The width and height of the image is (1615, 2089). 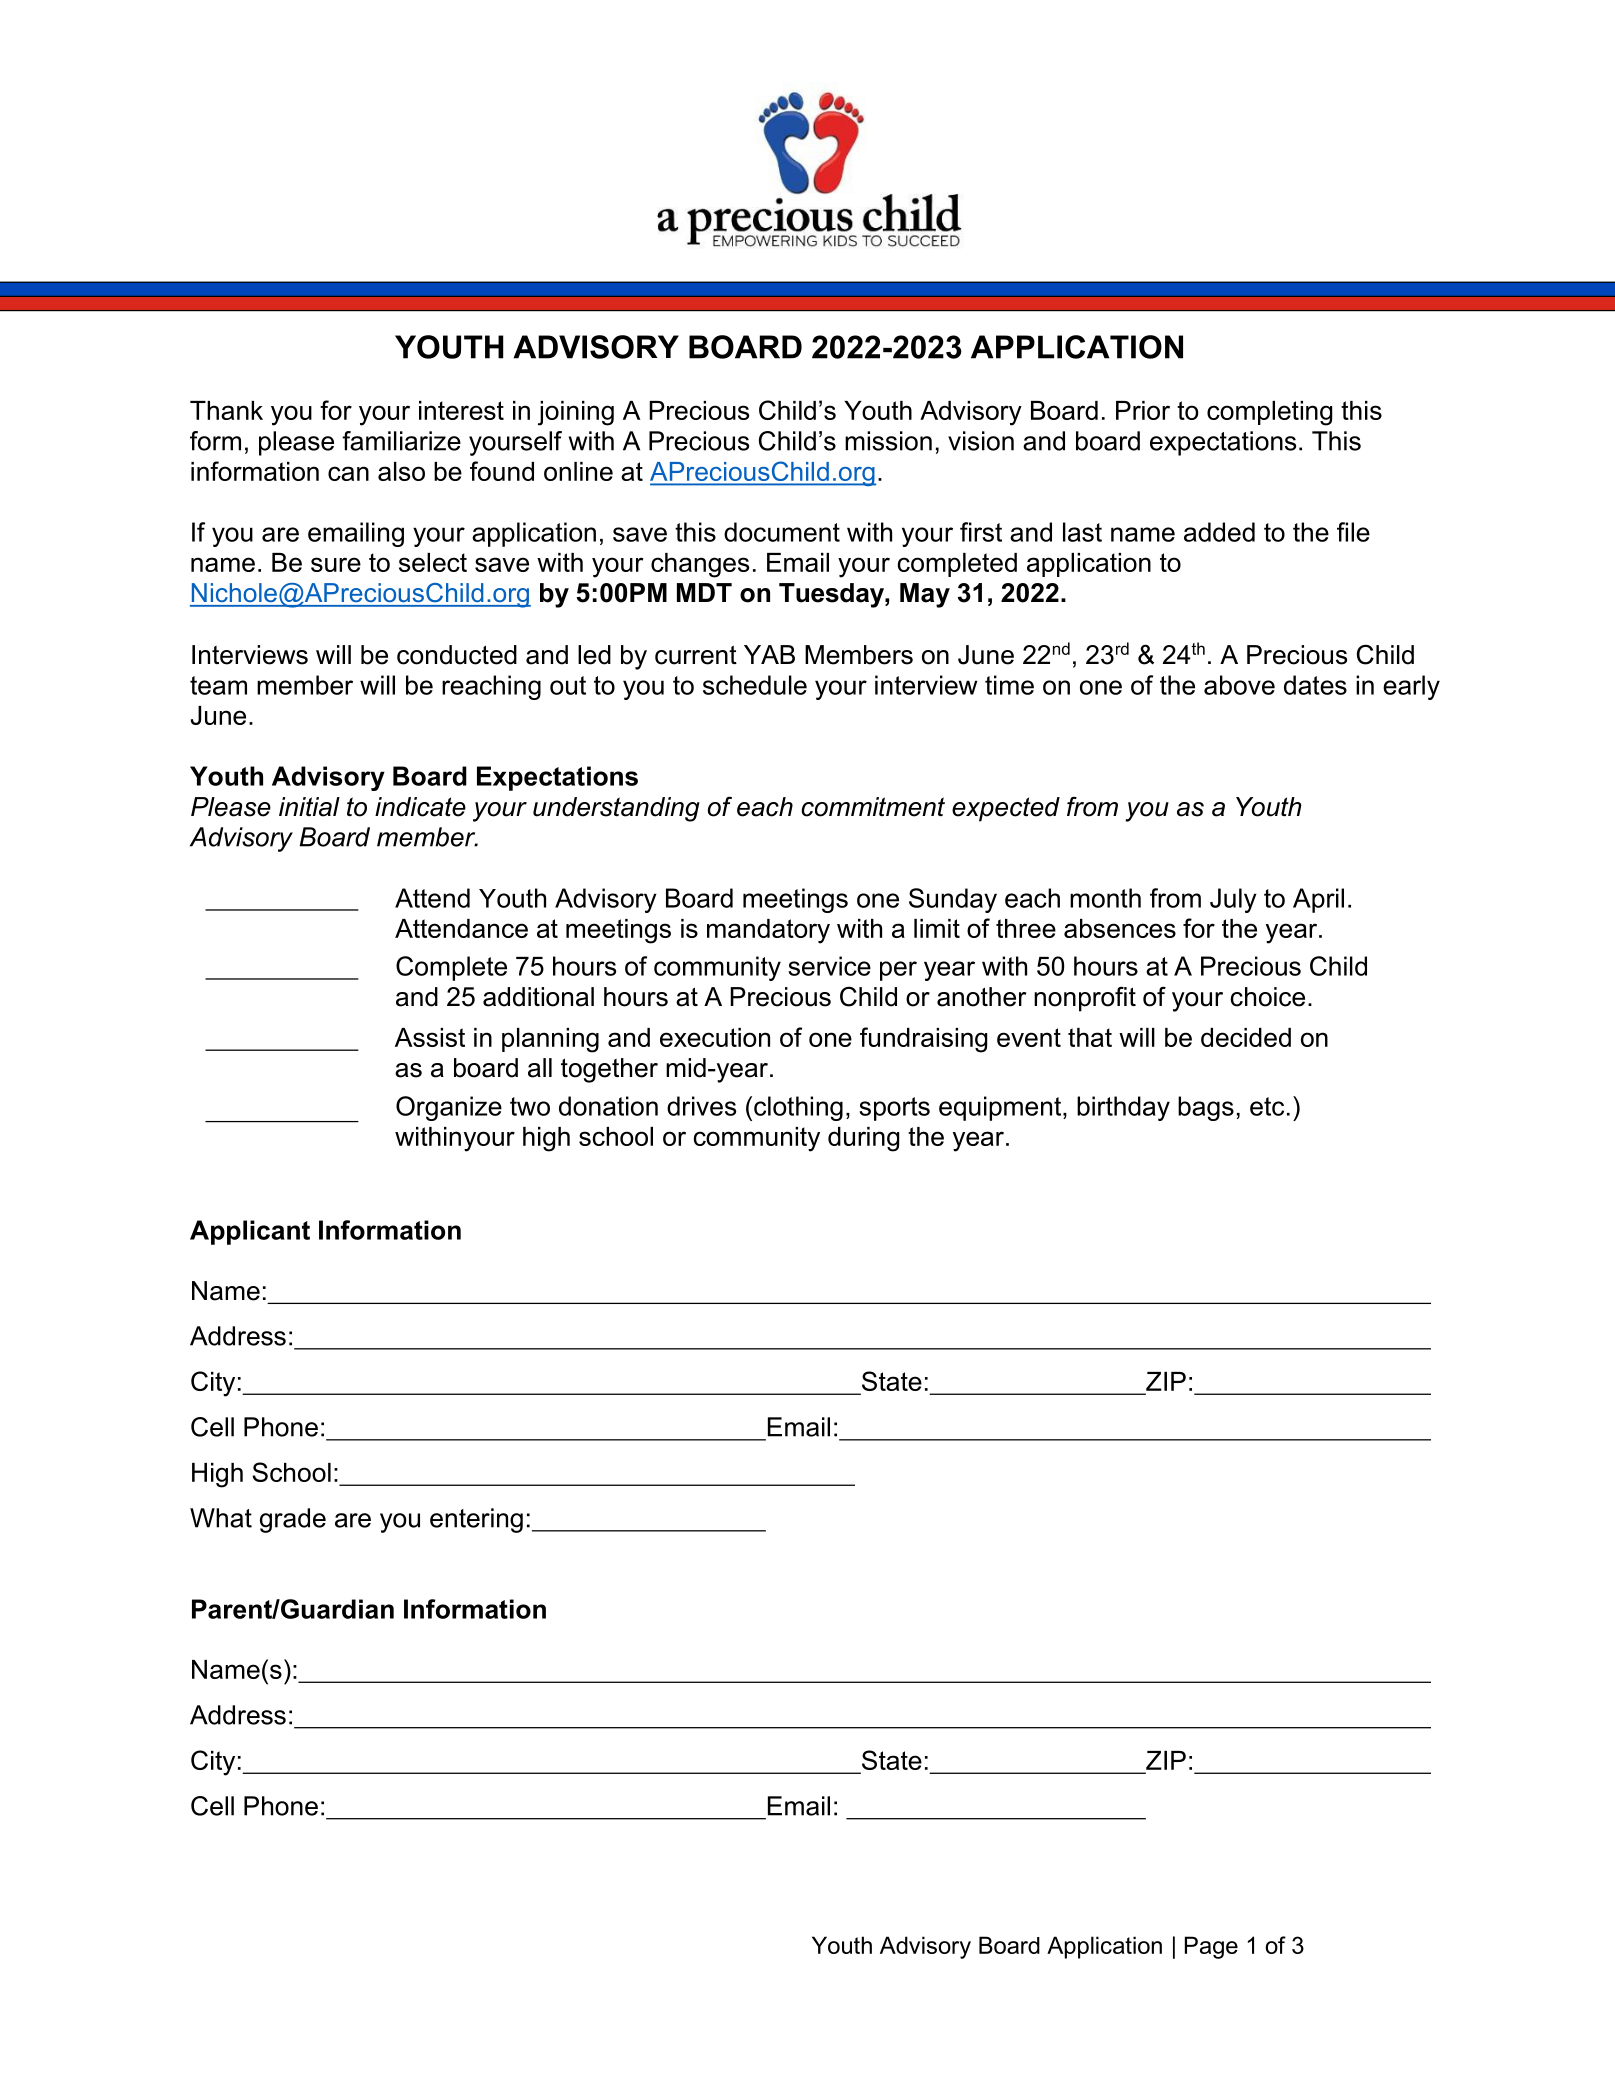 What do you see at coordinates (829, 966) in the image?
I see `service` at bounding box center [829, 966].
